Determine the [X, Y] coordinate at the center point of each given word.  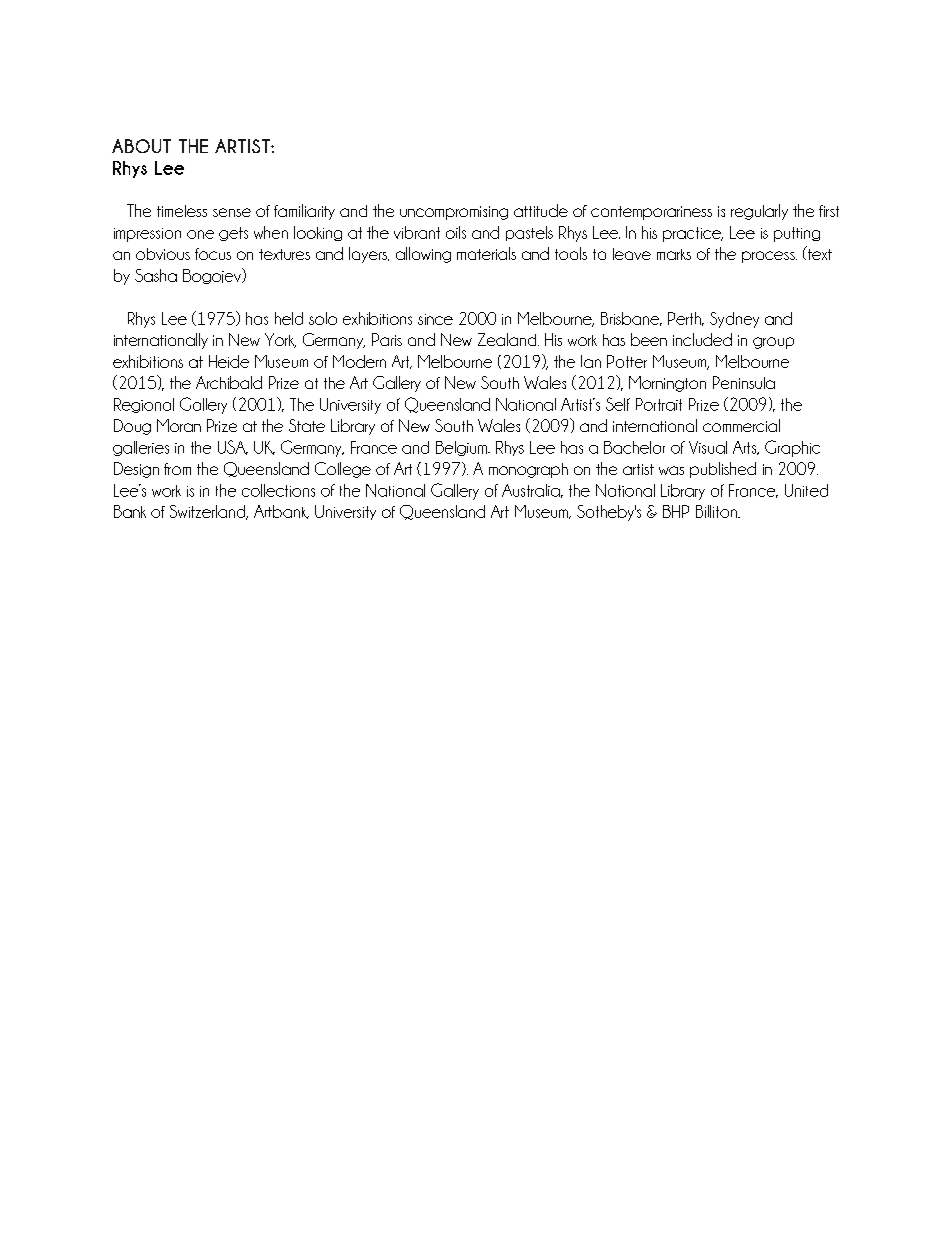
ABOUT [141, 146]
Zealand [508, 339]
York [280, 340]
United [806, 490]
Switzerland [209, 512]
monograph [528, 470]
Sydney [734, 320]
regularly [759, 212]
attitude [541, 210]
